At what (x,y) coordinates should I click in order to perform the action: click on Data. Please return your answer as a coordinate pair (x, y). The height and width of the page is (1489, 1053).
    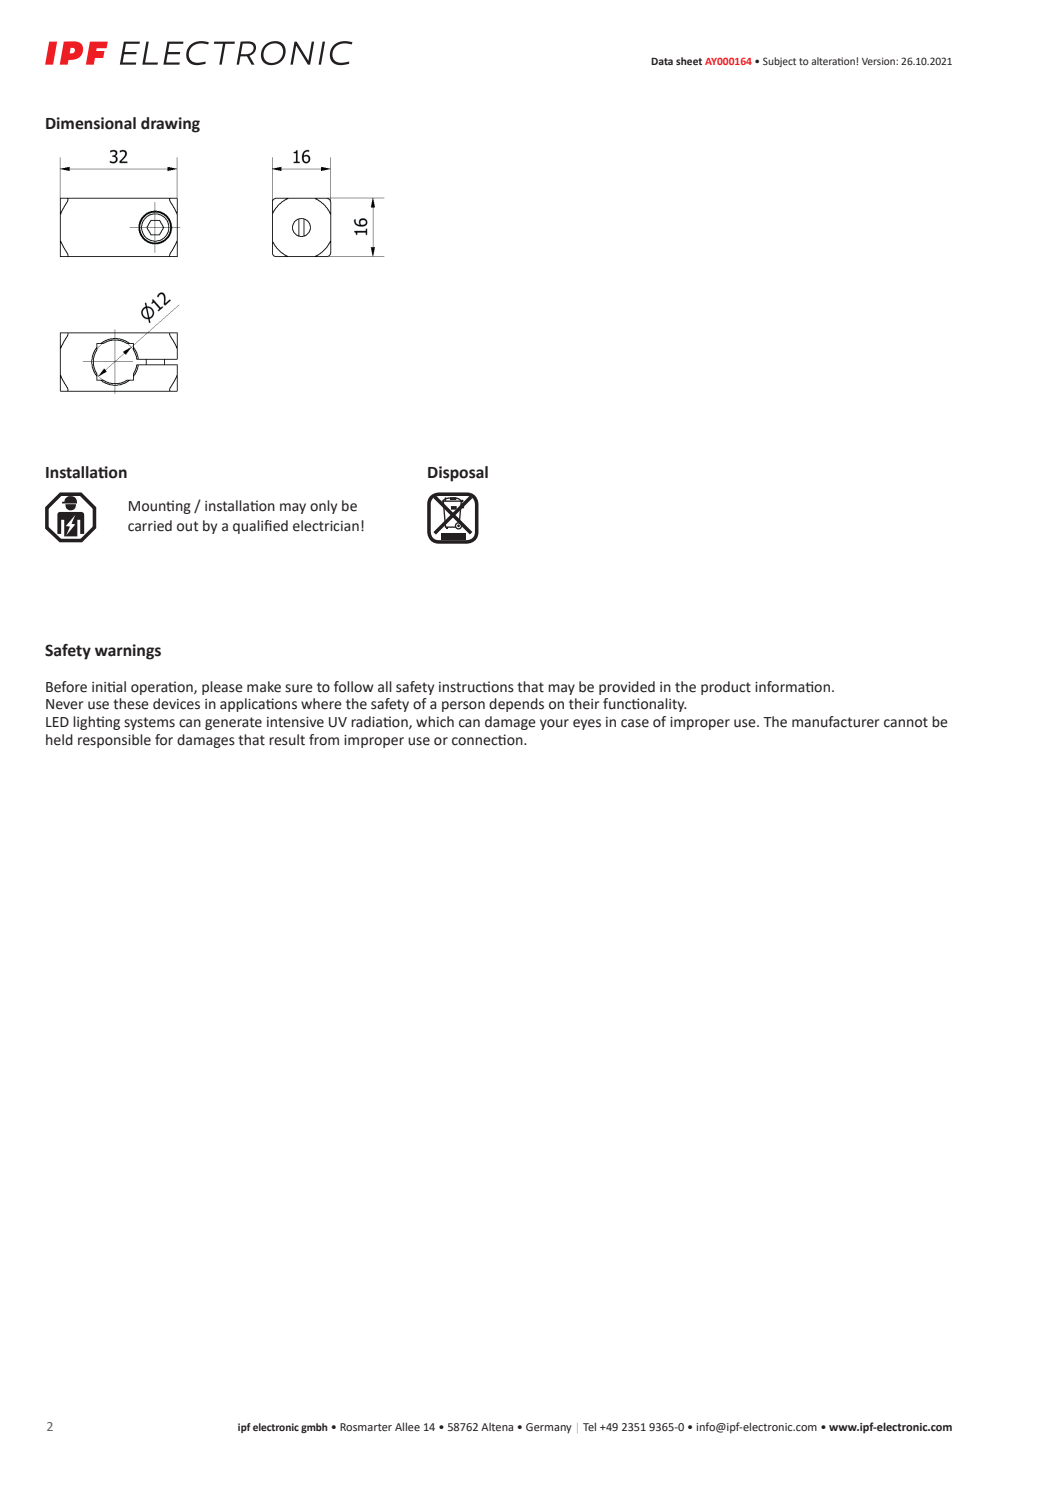
    Looking at the image, I should click on (662, 61).
